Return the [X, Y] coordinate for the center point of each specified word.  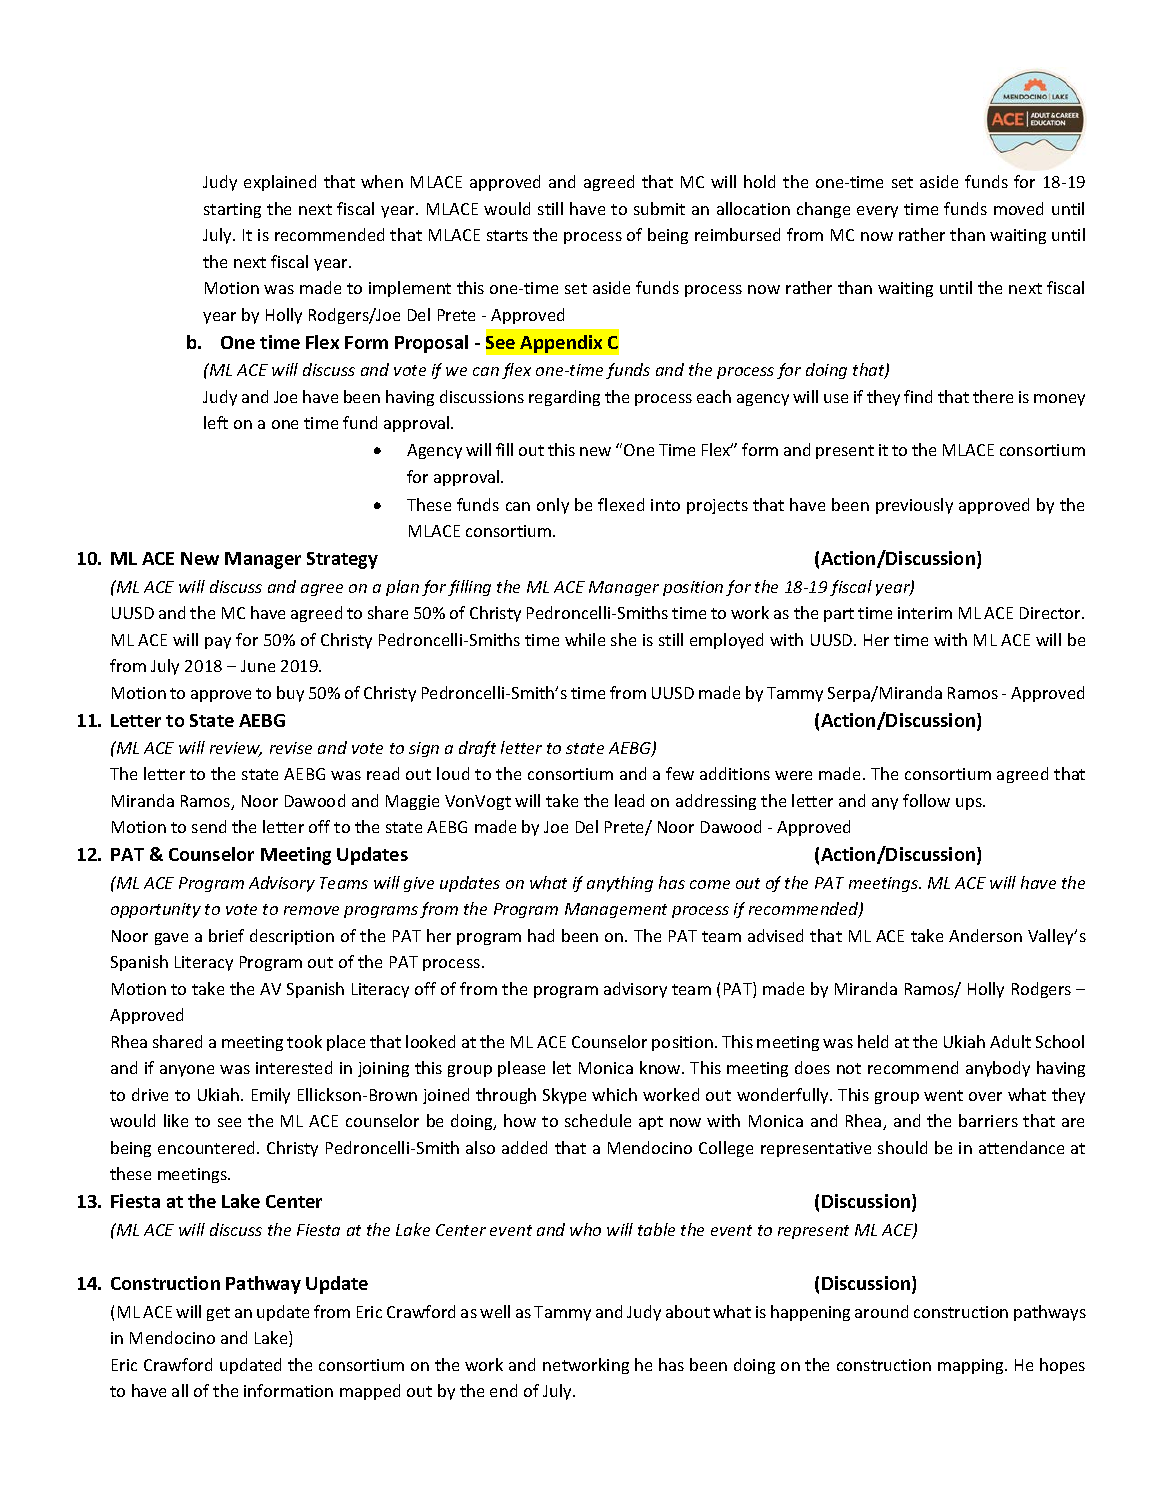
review [236, 749]
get [218, 1314]
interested [294, 1067]
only [553, 506]
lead [629, 800]
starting [232, 210]
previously [914, 506]
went [943, 1095]
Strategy [342, 560]
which [614, 1094]
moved [1018, 208]
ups [970, 804]
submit [659, 208]
